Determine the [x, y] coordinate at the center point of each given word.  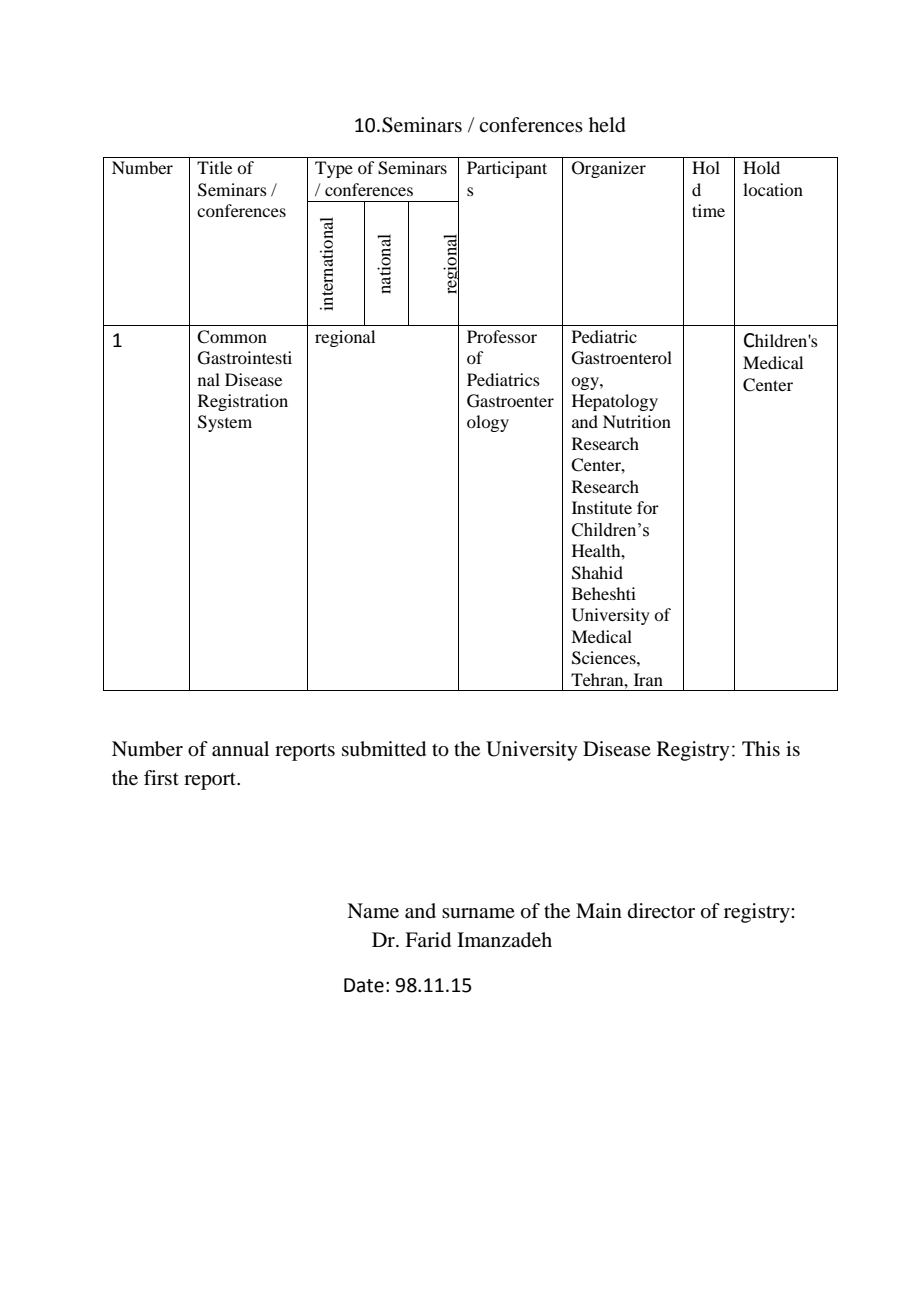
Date [364, 985]
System [225, 423]
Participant [507, 169]
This [761, 748]
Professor [502, 336]
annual [240, 749]
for [648, 507]
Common [232, 337]
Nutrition [637, 421]
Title [214, 167]
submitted [384, 749]
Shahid [597, 573]
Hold [761, 167]
